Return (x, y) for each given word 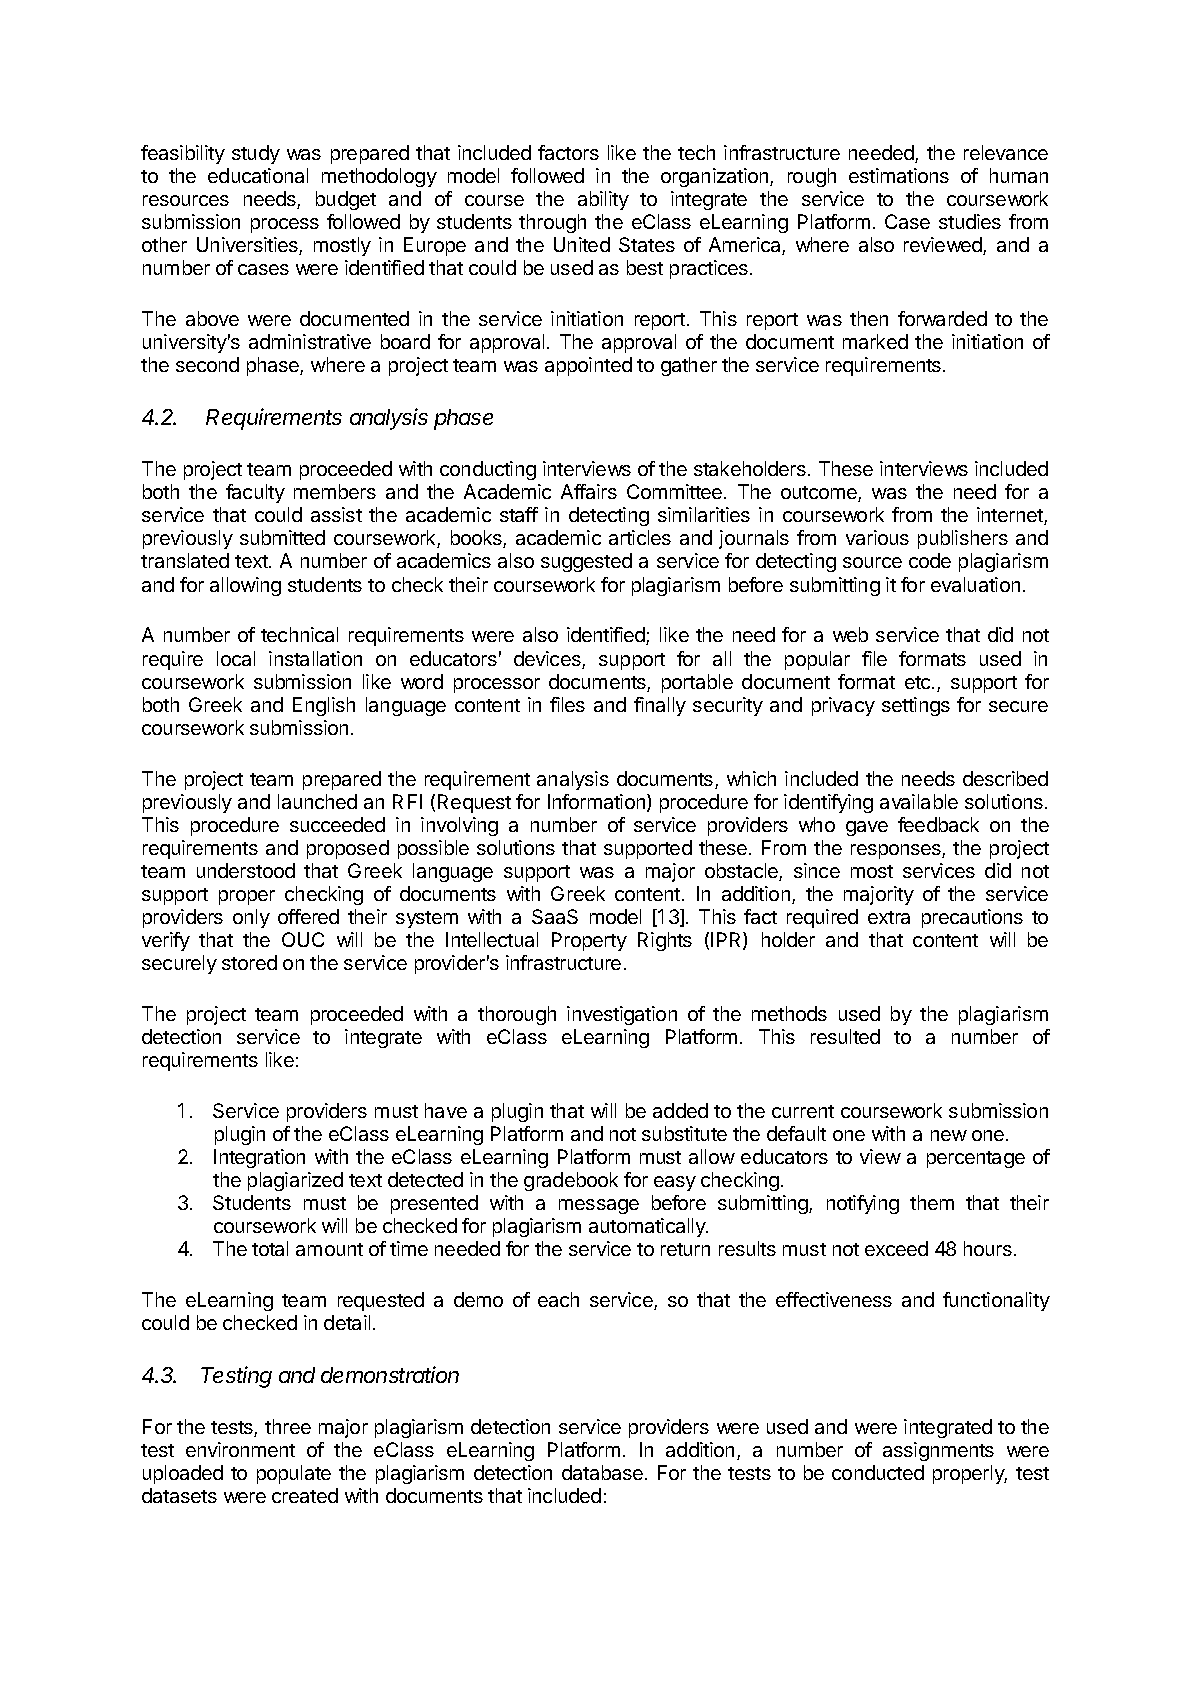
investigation (622, 1015)
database (602, 1472)
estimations (899, 175)
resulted (845, 1036)
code (930, 560)
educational (258, 175)
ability (603, 200)
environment (240, 1449)
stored (249, 962)
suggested (586, 562)
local (236, 658)
